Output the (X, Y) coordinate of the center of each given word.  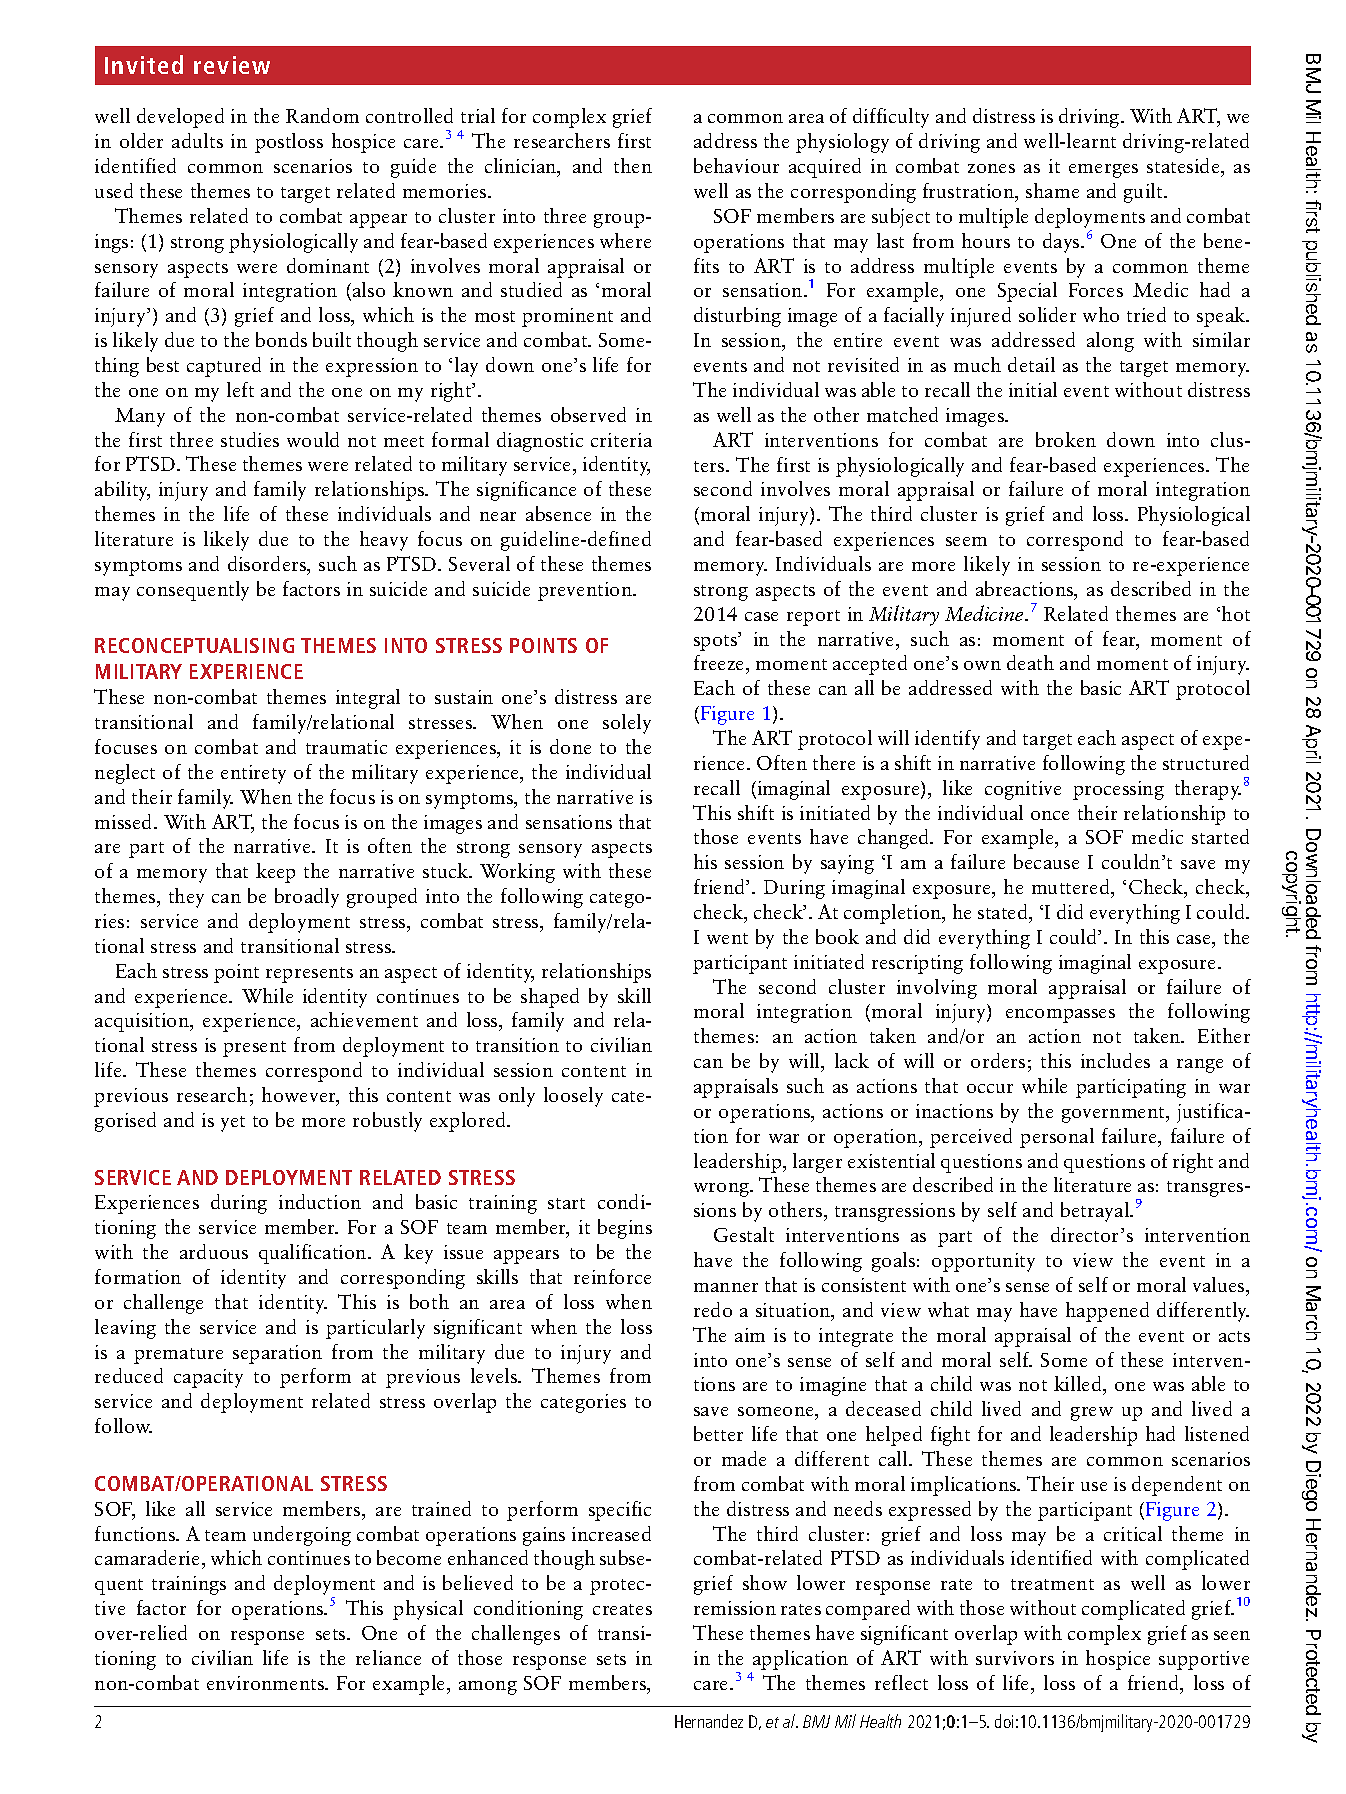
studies (250, 439)
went (727, 938)
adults (197, 140)
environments (267, 1683)
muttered (1072, 888)
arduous (214, 1251)
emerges (1103, 171)
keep (275, 873)
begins (625, 1229)
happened (1107, 1312)
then (633, 165)
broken (1066, 439)
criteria (621, 440)
